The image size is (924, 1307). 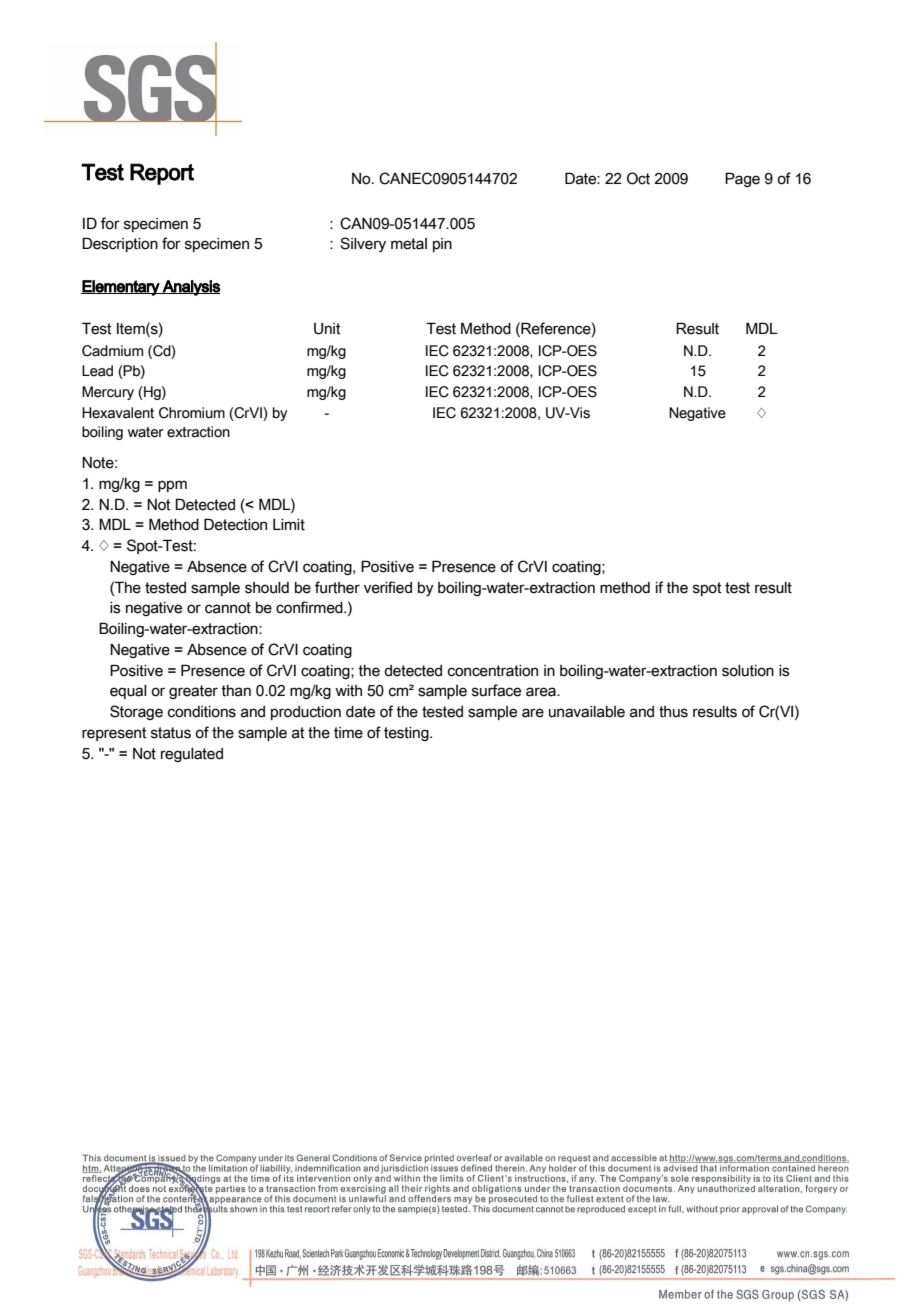 I want to click on Oct, so click(x=638, y=178).
